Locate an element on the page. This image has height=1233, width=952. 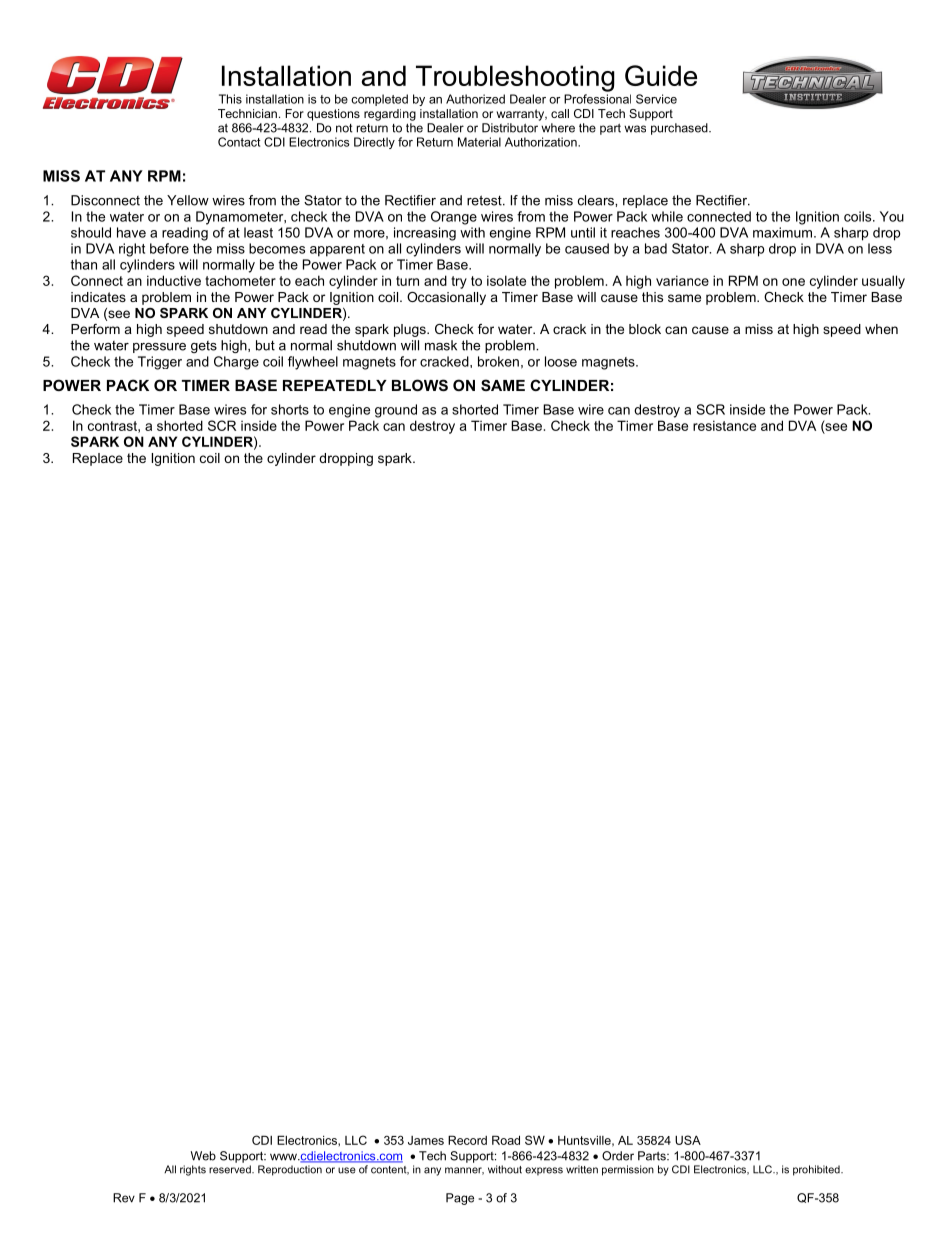
purchased is located at coordinates (680, 129).
